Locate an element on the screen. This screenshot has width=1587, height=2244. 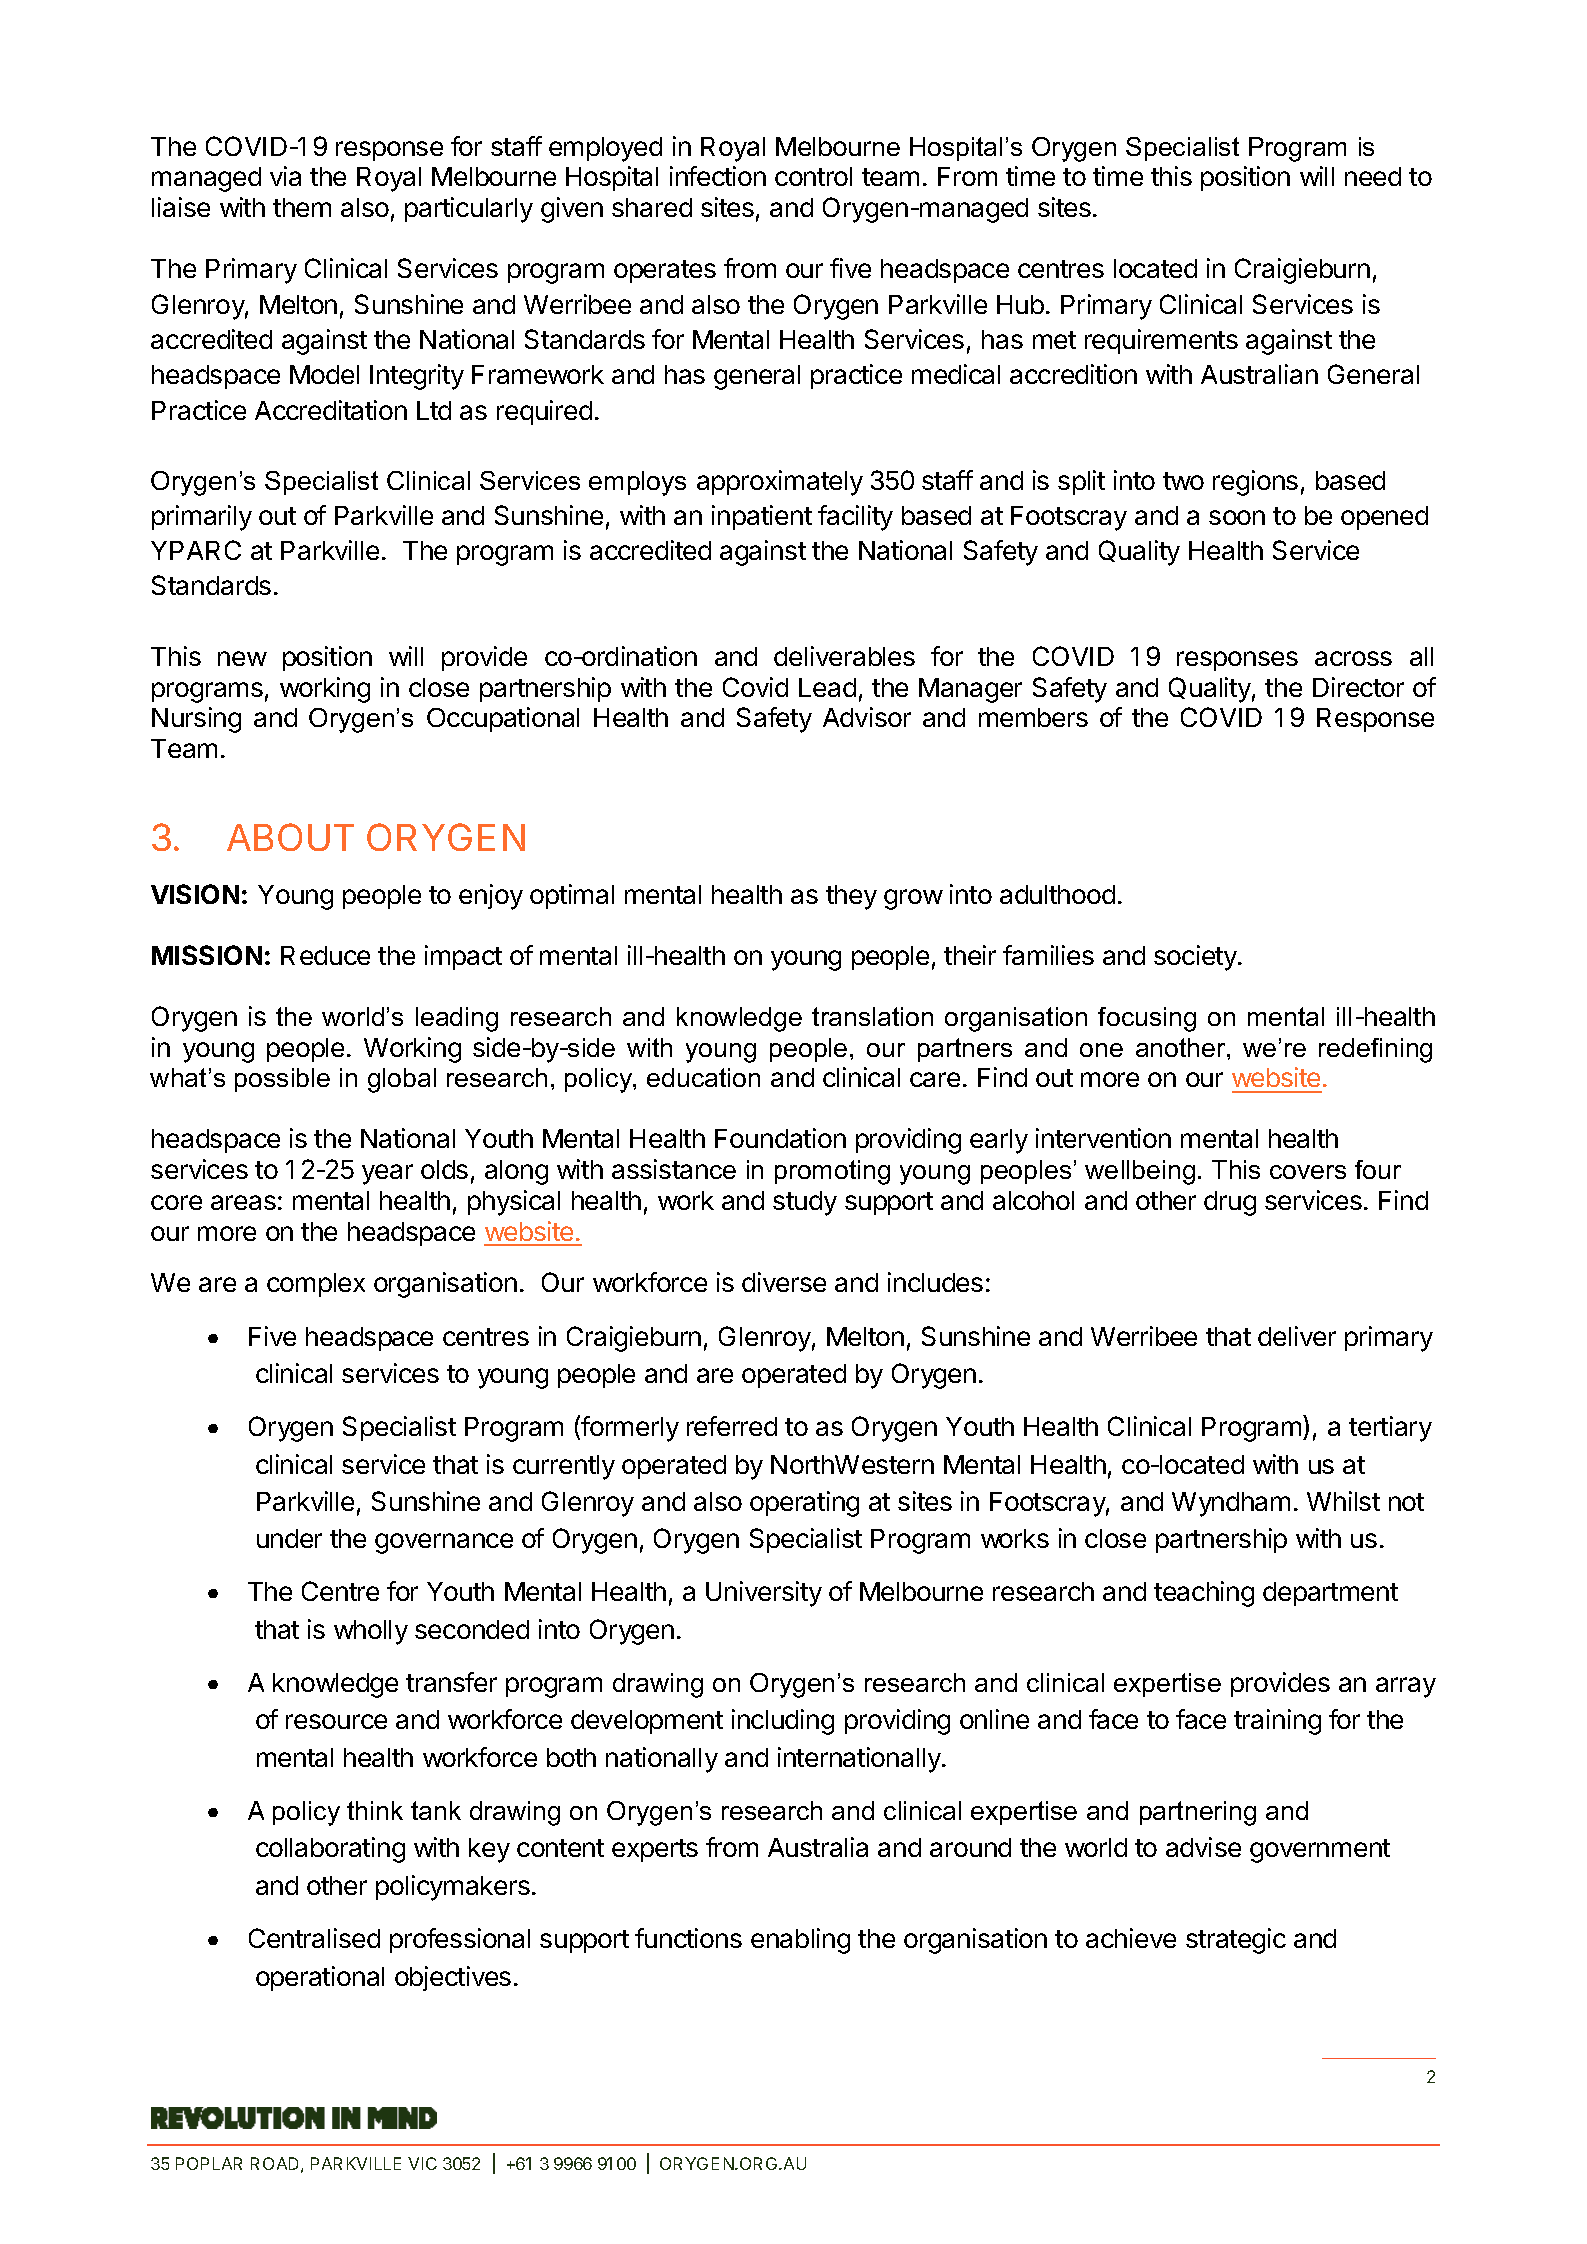
strategic is located at coordinates (1236, 1941).
